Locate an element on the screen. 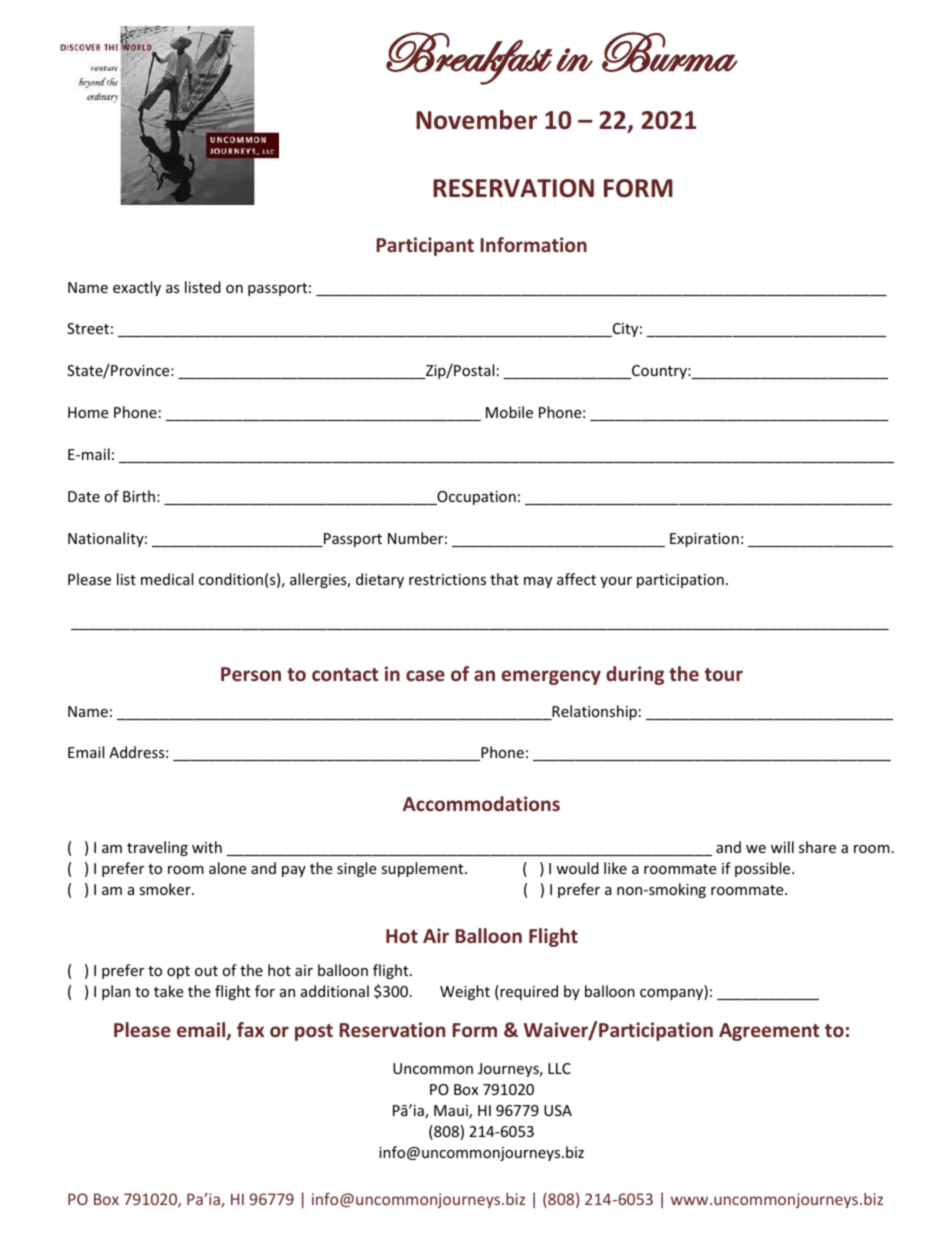 The height and width of the screenshot is (1233, 952). Accommodations is located at coordinates (481, 803).
